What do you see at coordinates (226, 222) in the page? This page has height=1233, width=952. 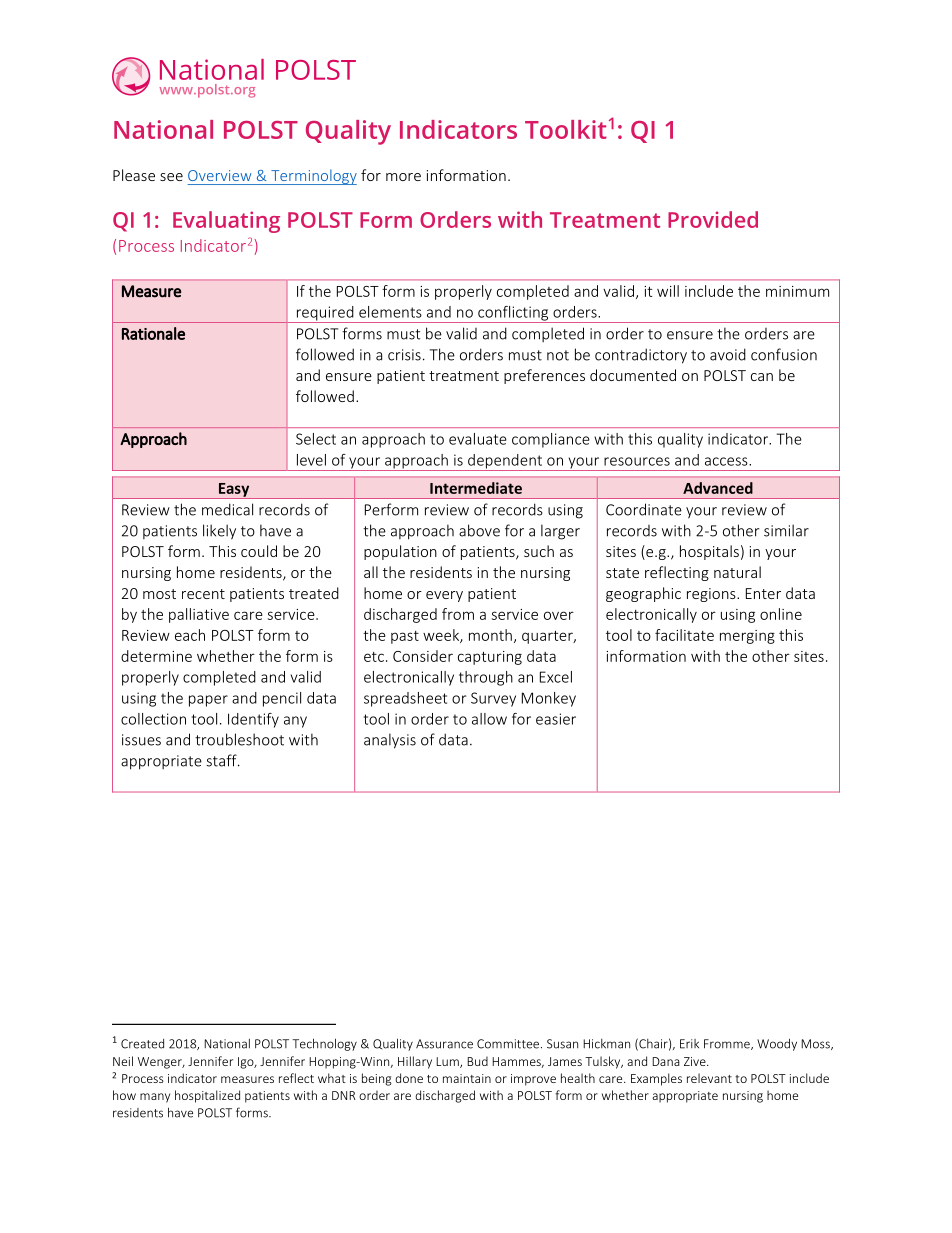 I see `Evaluating` at bounding box center [226, 222].
